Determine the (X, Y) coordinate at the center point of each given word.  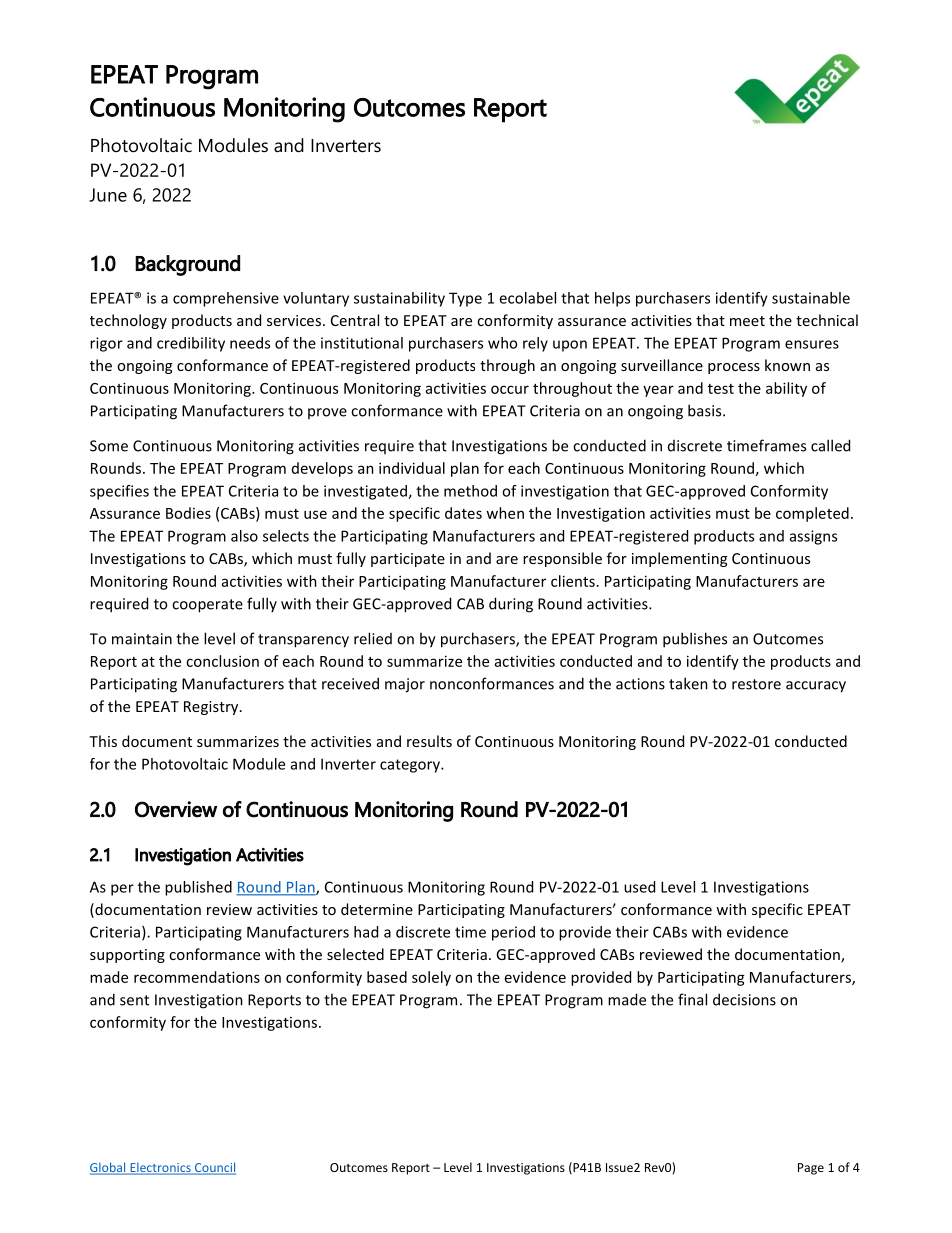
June (108, 195)
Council (214, 1168)
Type (465, 299)
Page (811, 1169)
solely (431, 978)
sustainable (811, 298)
